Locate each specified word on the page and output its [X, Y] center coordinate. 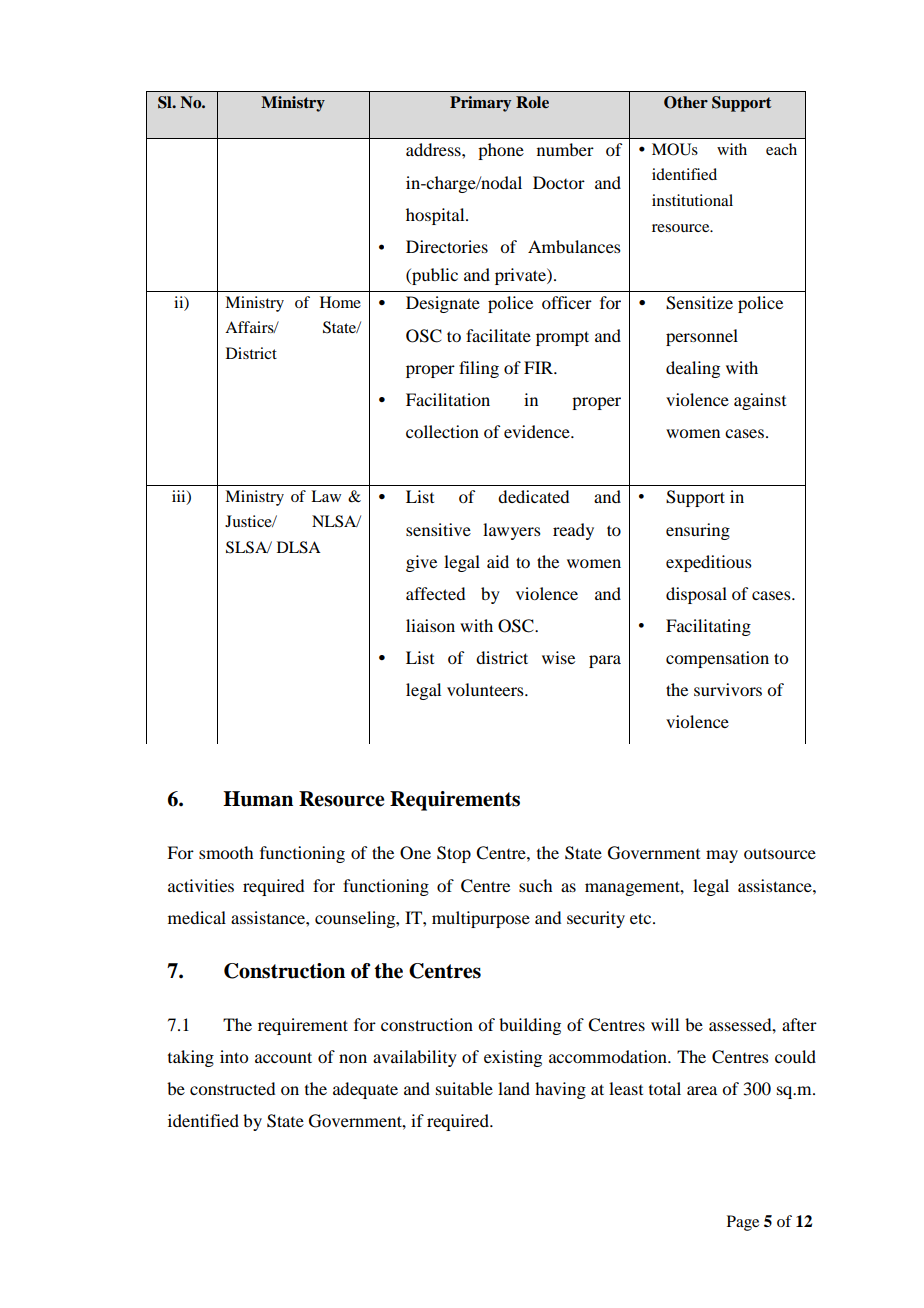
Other [686, 102]
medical [197, 917]
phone [501, 151]
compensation [717, 659]
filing [479, 369]
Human [258, 799]
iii [180, 497]
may [722, 856]
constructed [232, 1088]
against [760, 401]
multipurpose [481, 919]
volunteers [486, 689]
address [434, 149]
